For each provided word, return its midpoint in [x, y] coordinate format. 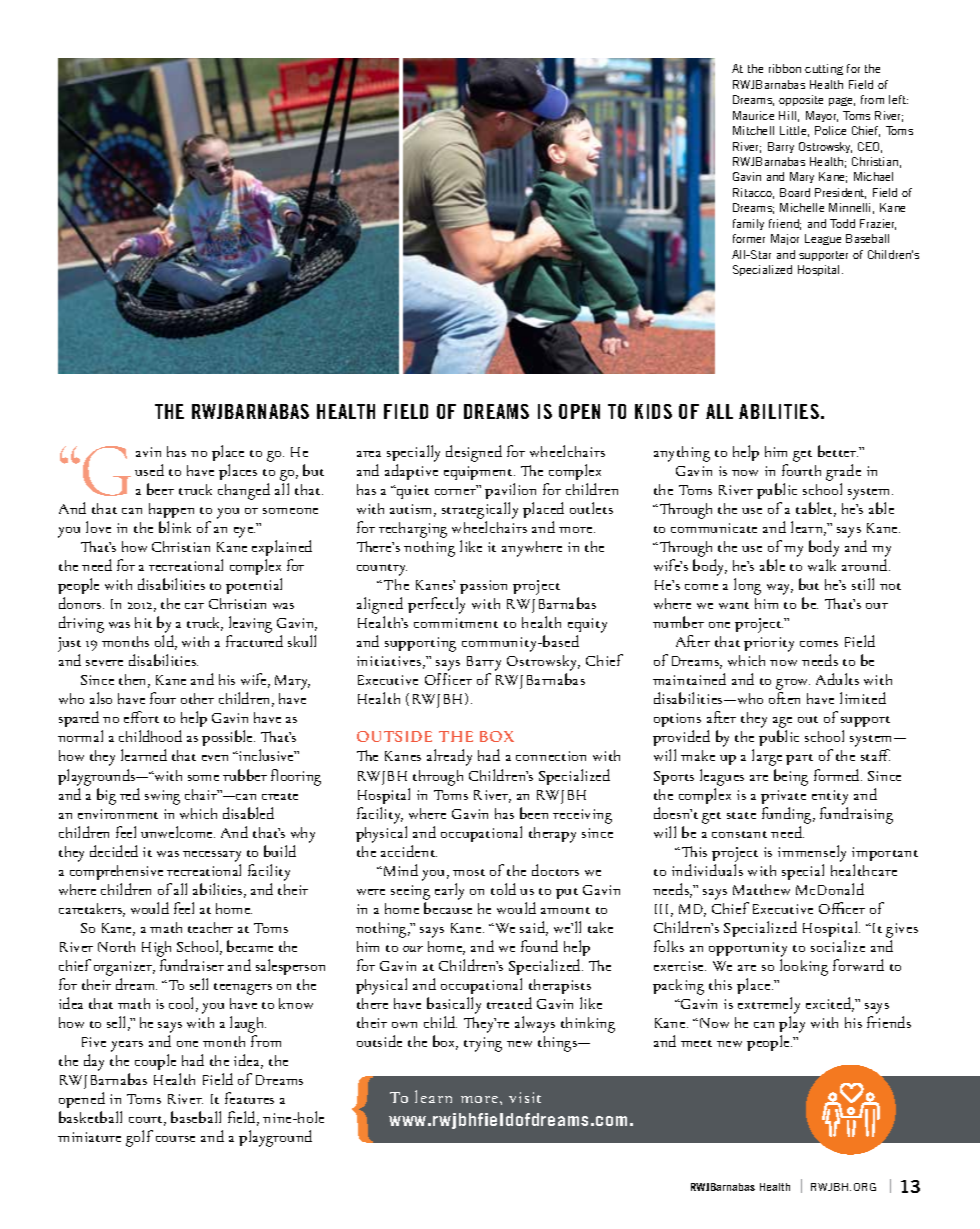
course [175, 1139]
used [149, 470]
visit [525, 1097]
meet [696, 1043]
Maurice [753, 115]
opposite [801, 100]
